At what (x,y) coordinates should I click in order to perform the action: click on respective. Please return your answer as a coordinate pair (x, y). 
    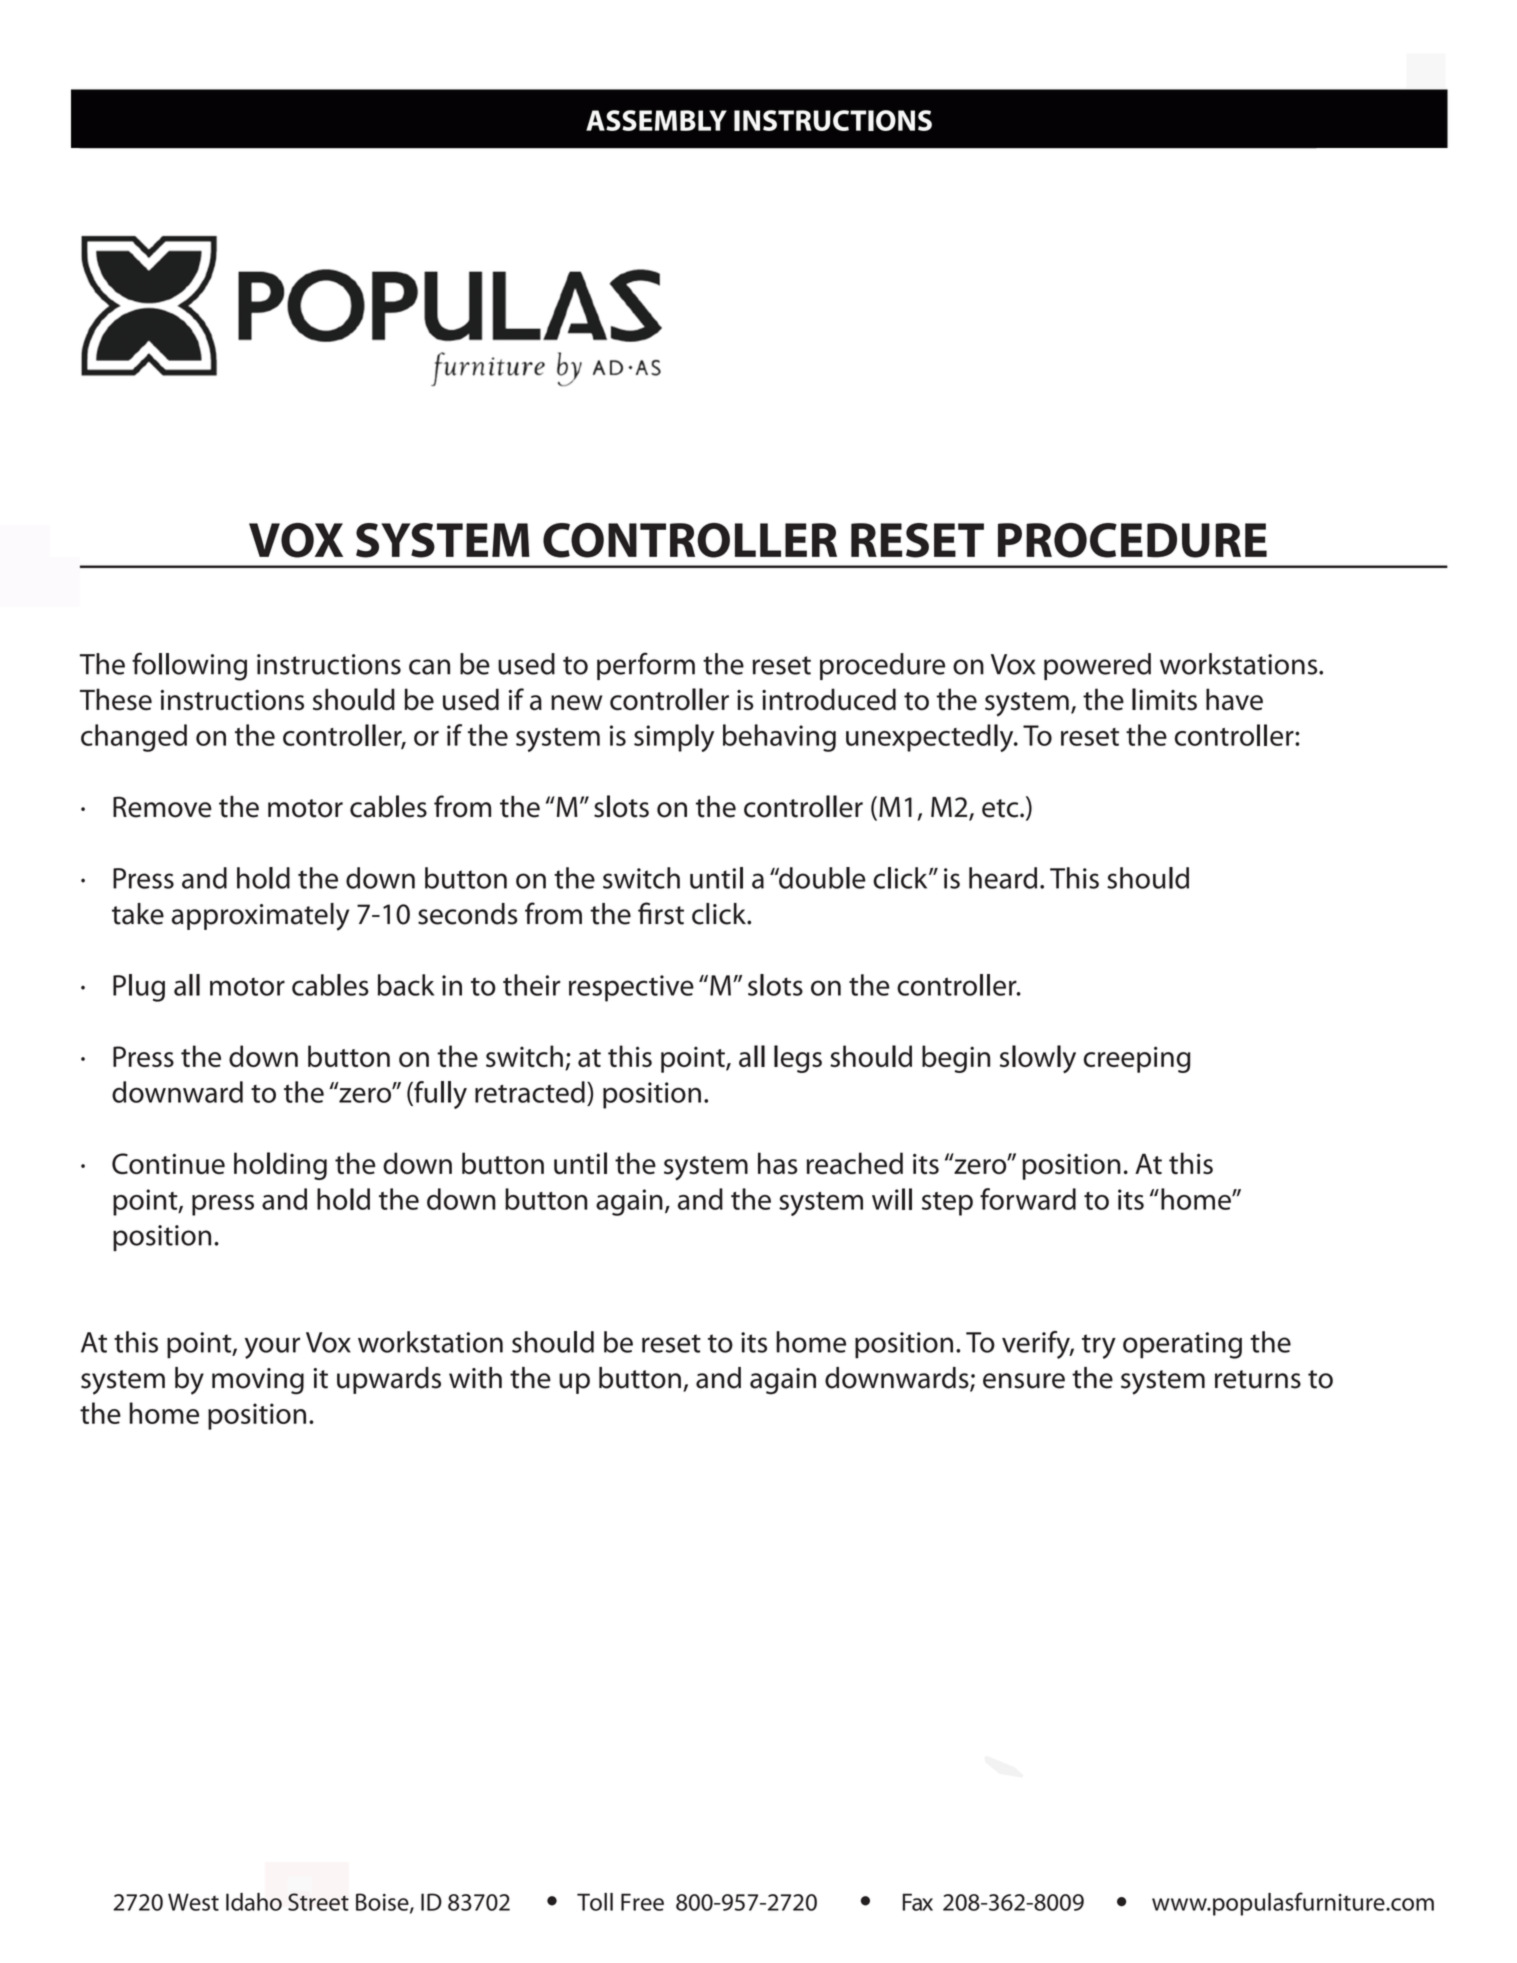
    Looking at the image, I should click on (631, 988).
